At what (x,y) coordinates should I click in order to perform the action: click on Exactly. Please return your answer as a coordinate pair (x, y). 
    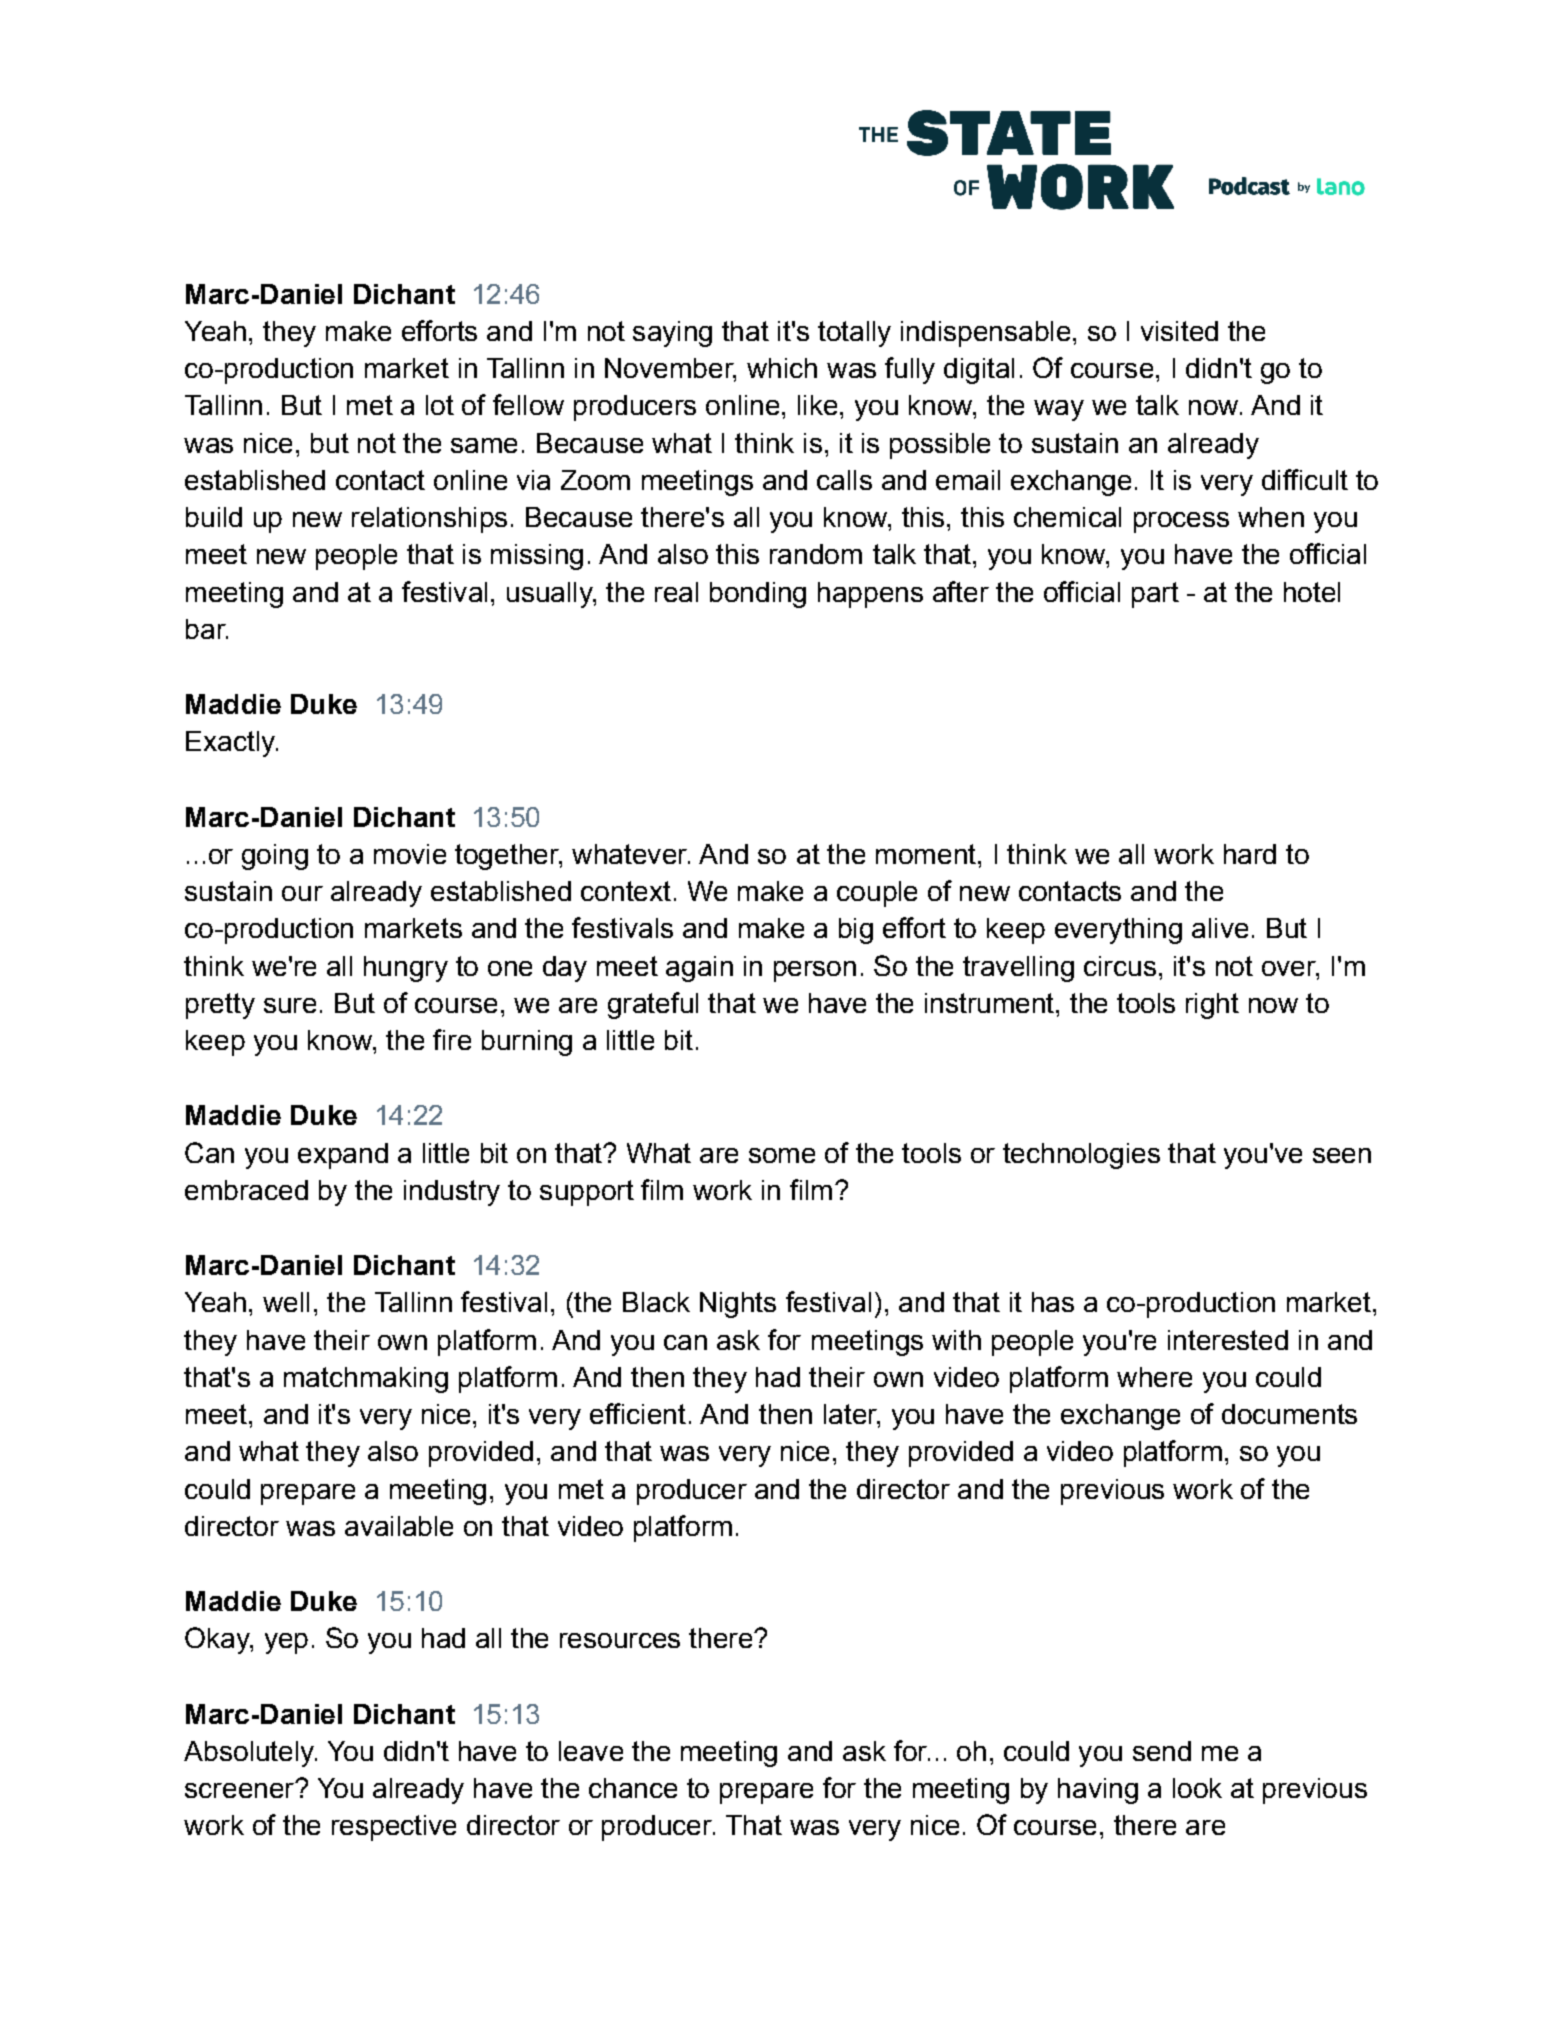
    Looking at the image, I should click on (231, 744).
